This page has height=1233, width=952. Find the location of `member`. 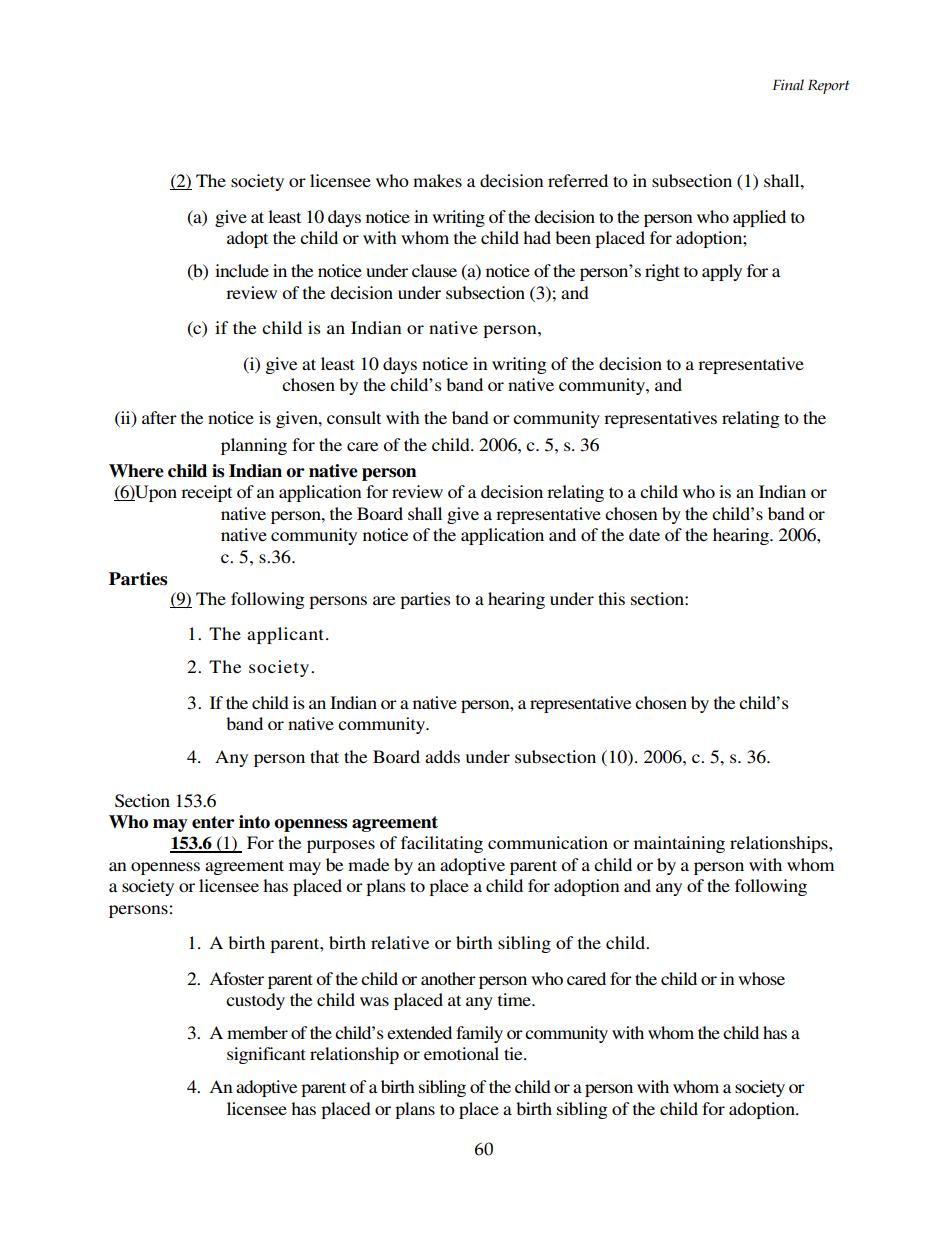

member is located at coordinates (257, 1032).
